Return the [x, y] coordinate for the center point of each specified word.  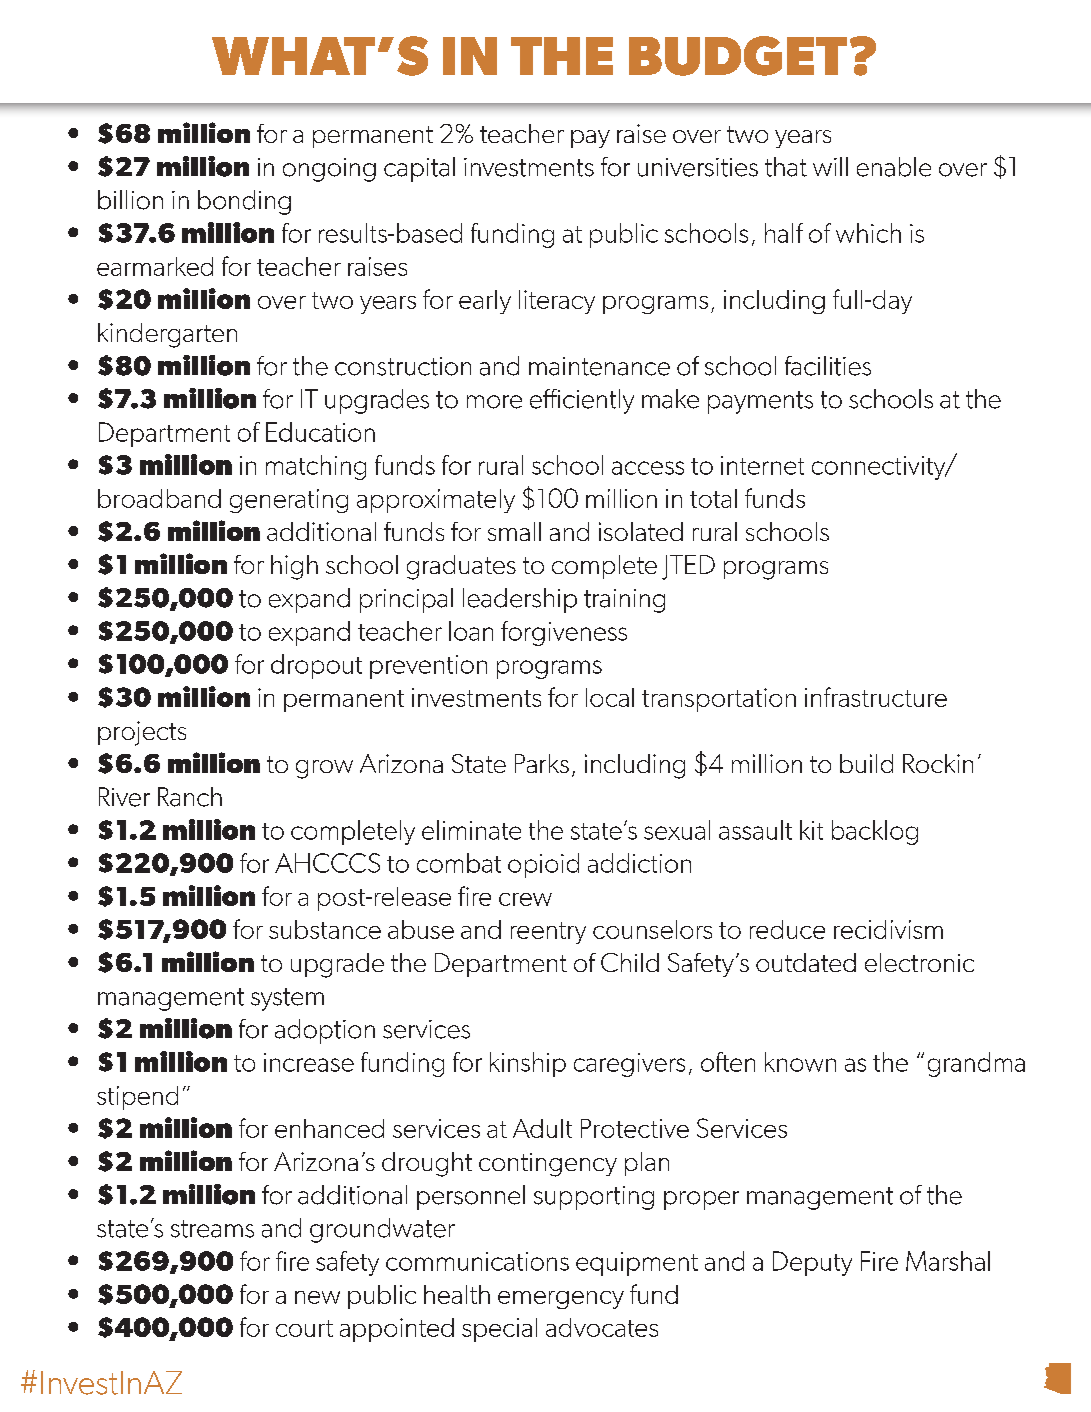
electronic [919, 962]
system [287, 999]
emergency [561, 1300]
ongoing [329, 170]
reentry [548, 933]
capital [419, 169]
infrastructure [876, 697]
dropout [316, 666]
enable [894, 167]
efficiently [582, 401]
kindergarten [167, 335]
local [610, 697]
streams [212, 1229]
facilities [828, 366]
